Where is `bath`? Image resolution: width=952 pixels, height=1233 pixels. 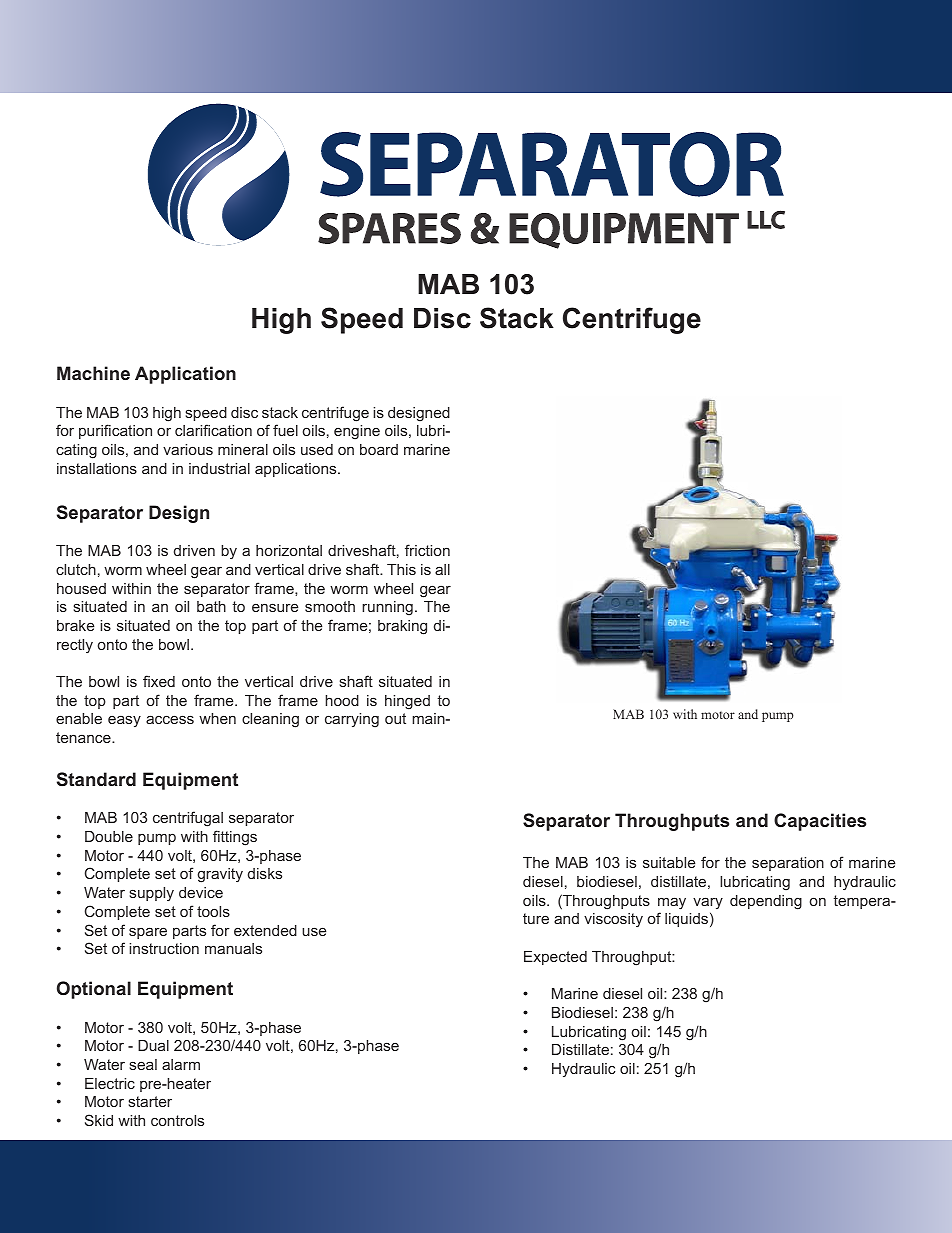 bath is located at coordinates (211, 606).
